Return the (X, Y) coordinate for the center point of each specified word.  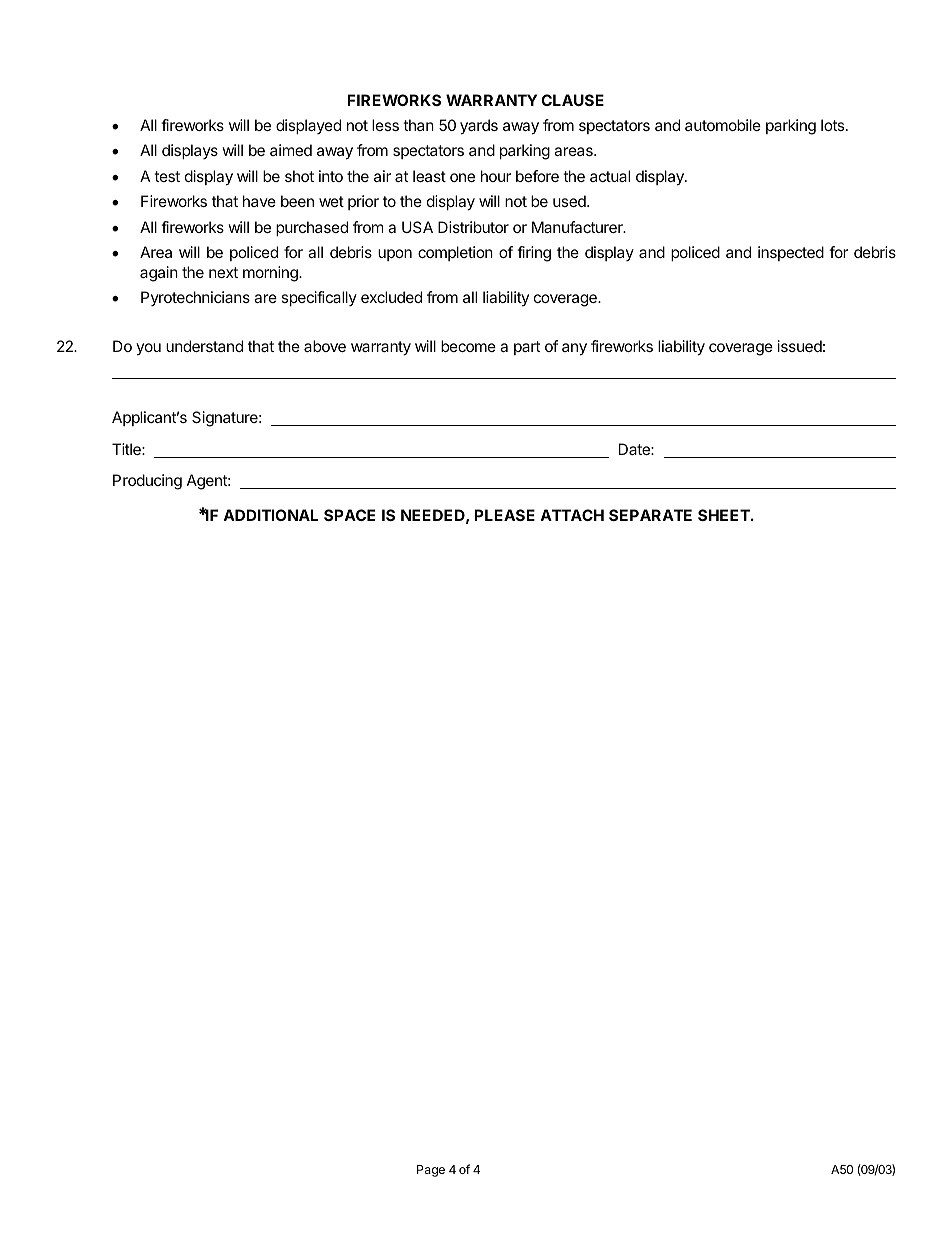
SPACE (349, 515)
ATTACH (572, 515)
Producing (147, 482)
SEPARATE (650, 515)
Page (431, 1171)
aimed (291, 150)
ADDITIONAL (270, 515)
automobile (723, 125)
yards (479, 127)
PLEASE (504, 515)
